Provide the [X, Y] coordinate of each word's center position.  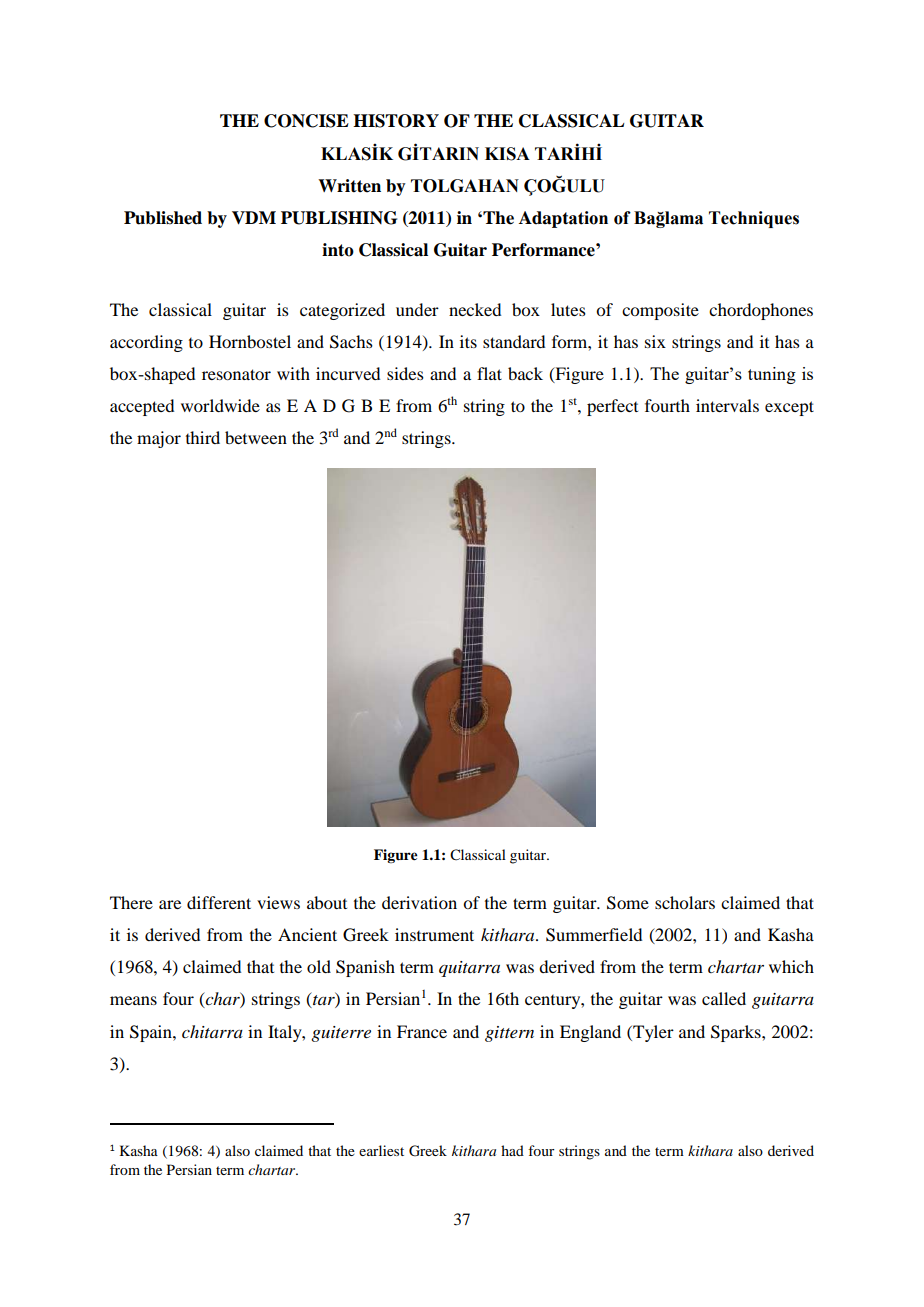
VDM [254, 218]
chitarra [212, 1031]
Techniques [754, 219]
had [512, 1150]
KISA [507, 154]
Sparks [737, 1033]
